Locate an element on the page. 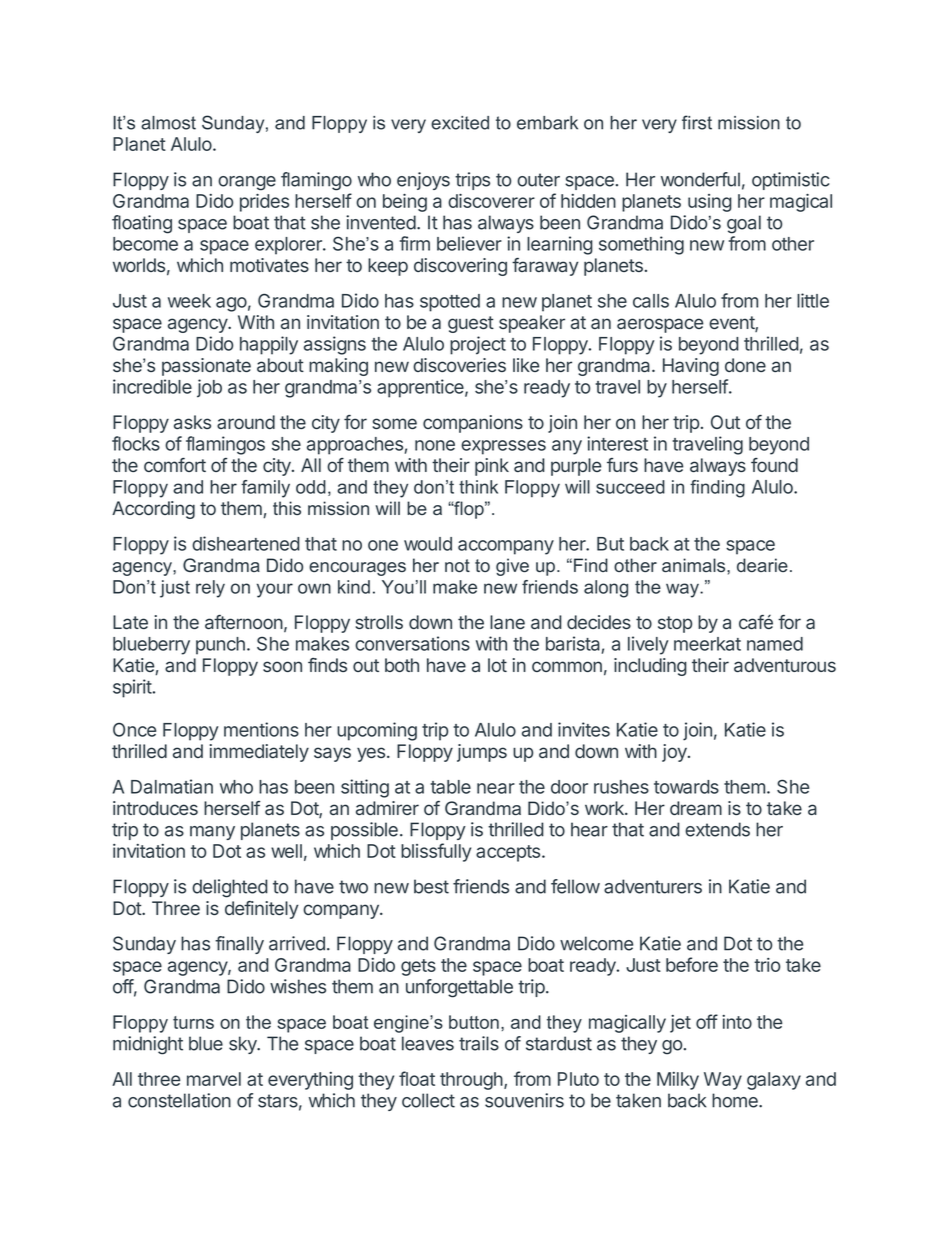 This image has width=952, height=1233. marvel is located at coordinates (214, 1079).
